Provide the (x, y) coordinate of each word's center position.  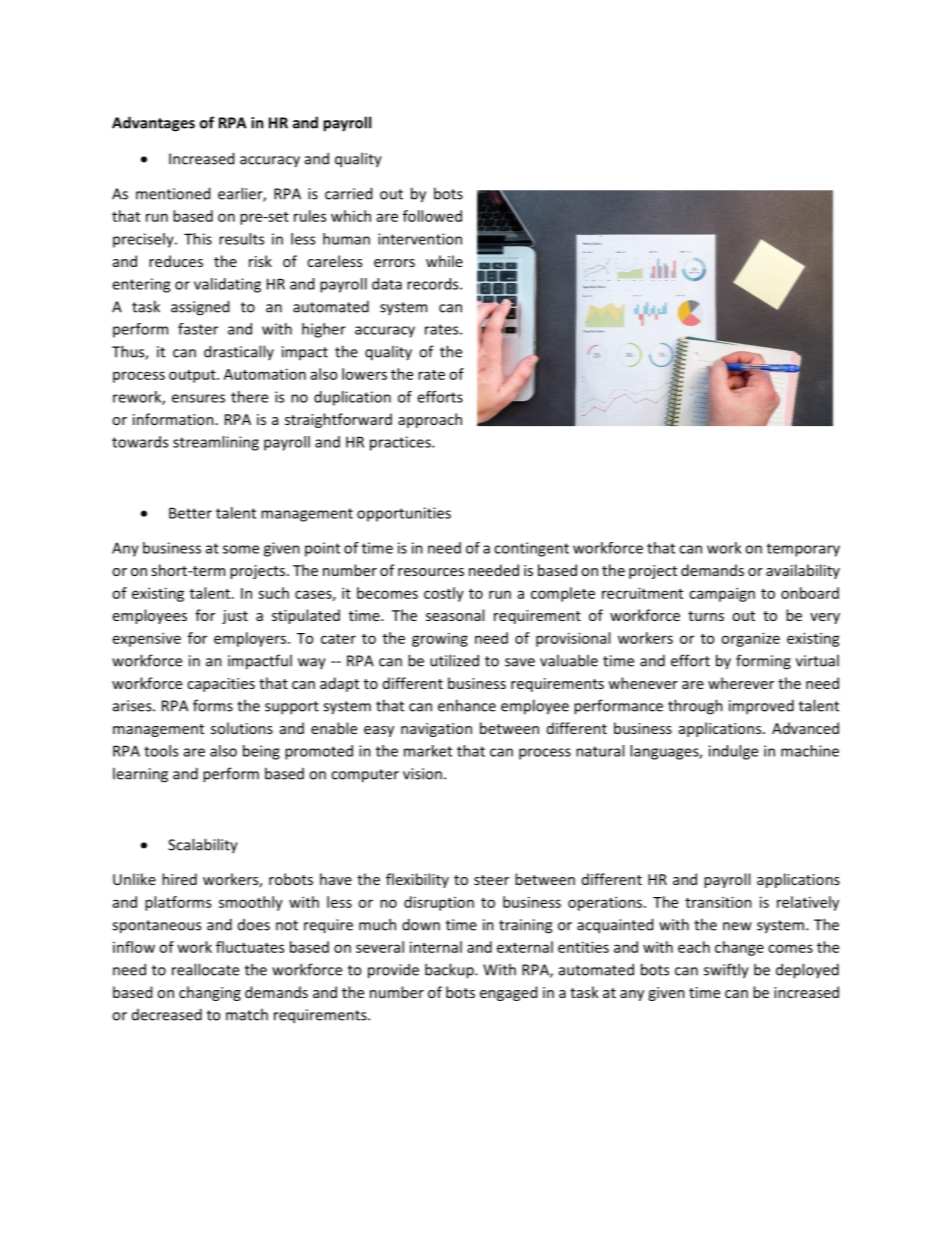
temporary (803, 550)
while (444, 261)
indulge (733, 752)
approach (430, 420)
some (241, 549)
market (428, 751)
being (261, 752)
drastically (239, 352)
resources (431, 572)
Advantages (153, 124)
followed (432, 216)
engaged (508, 993)
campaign (722, 594)
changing (210, 993)
